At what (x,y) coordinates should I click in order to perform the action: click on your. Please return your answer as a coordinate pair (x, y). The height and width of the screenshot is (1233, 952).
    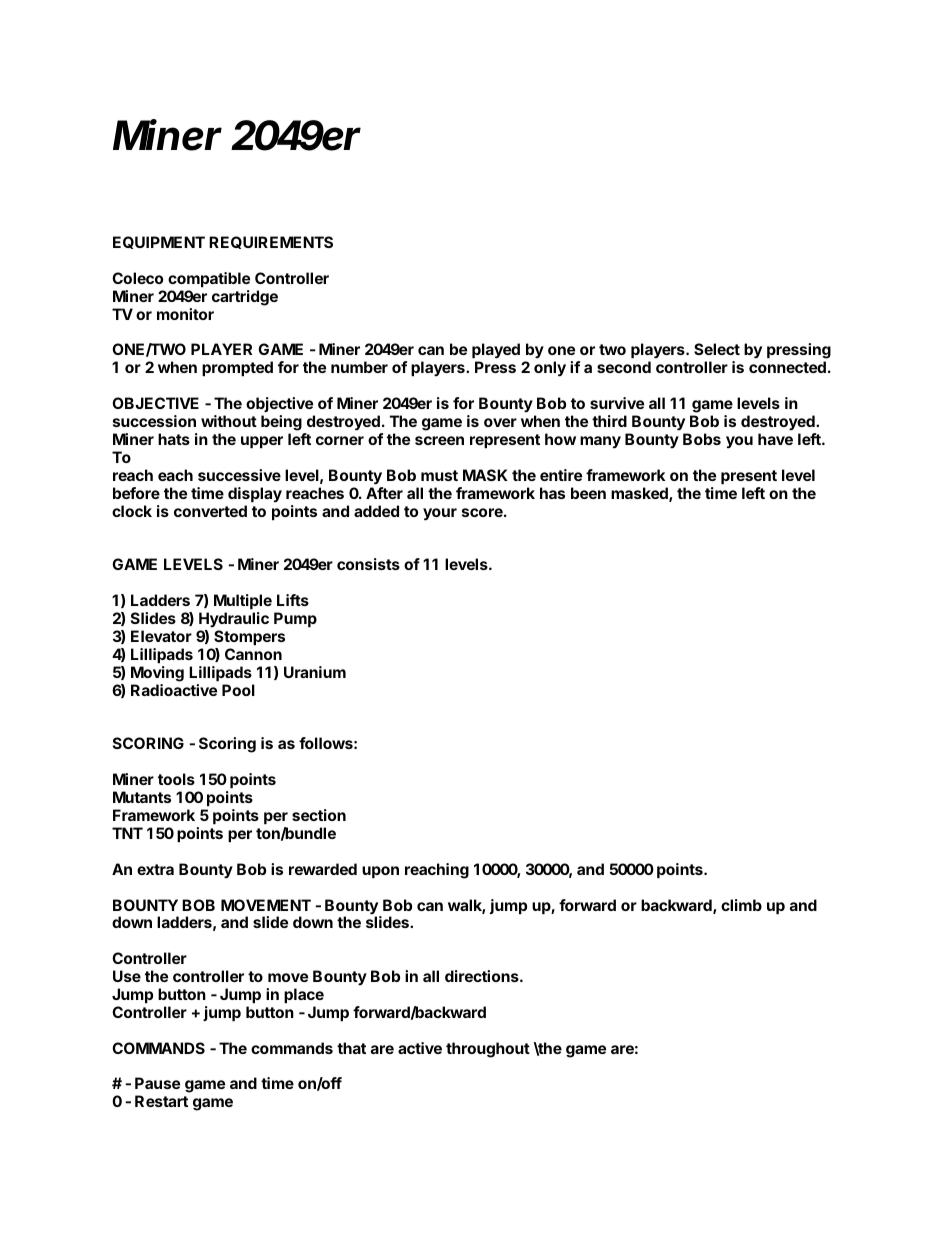
    Looking at the image, I should click on (440, 514).
